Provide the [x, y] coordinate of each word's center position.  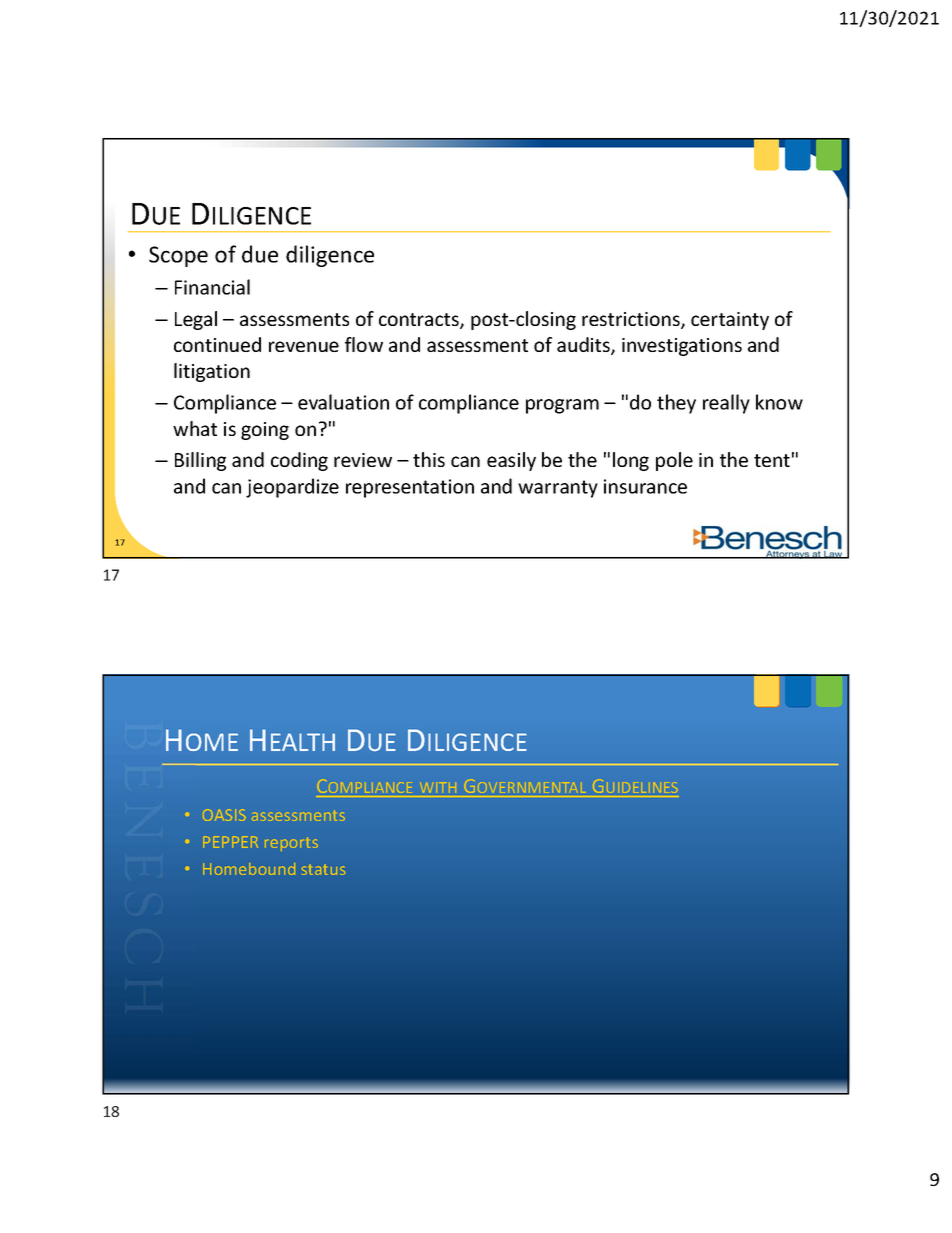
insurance [645, 486]
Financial [212, 287]
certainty [730, 321]
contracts [420, 321]
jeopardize [292, 488]
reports [291, 844]
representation [410, 488]
